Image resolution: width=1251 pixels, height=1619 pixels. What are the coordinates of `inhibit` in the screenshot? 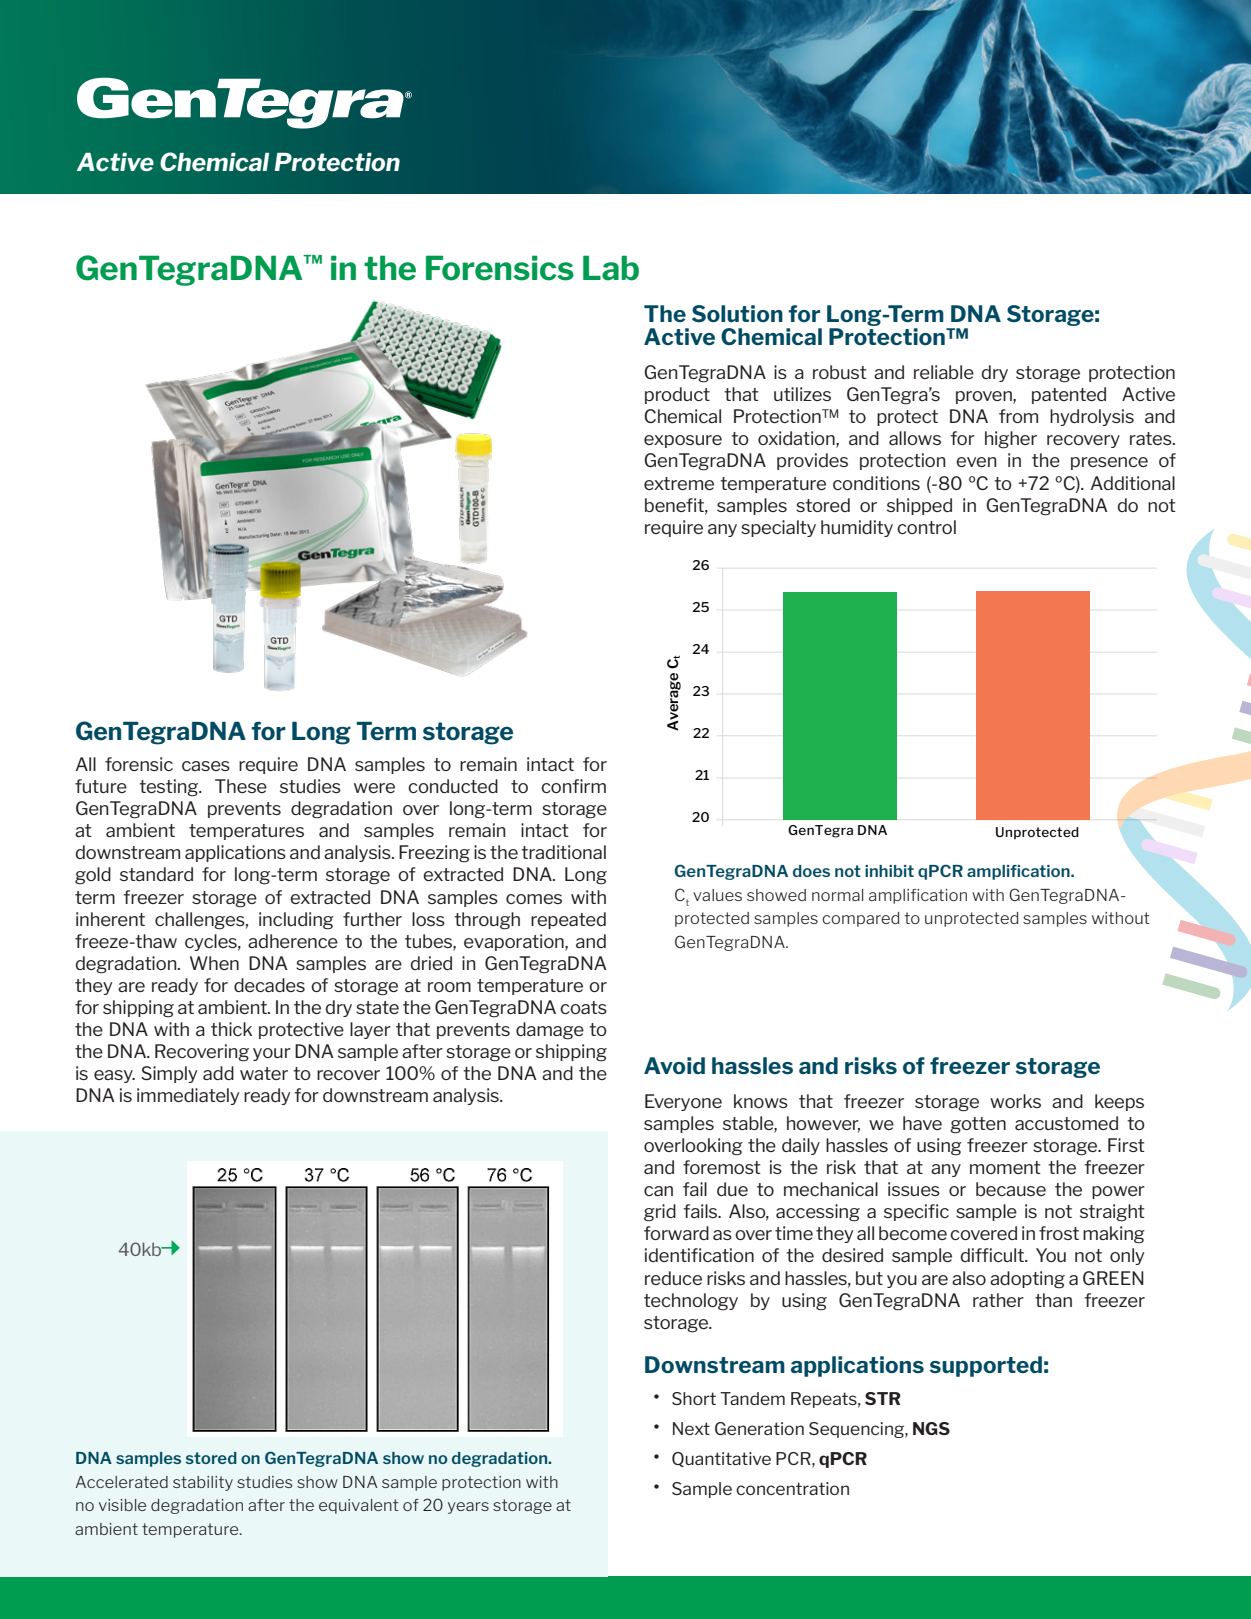 It's located at (889, 871).
